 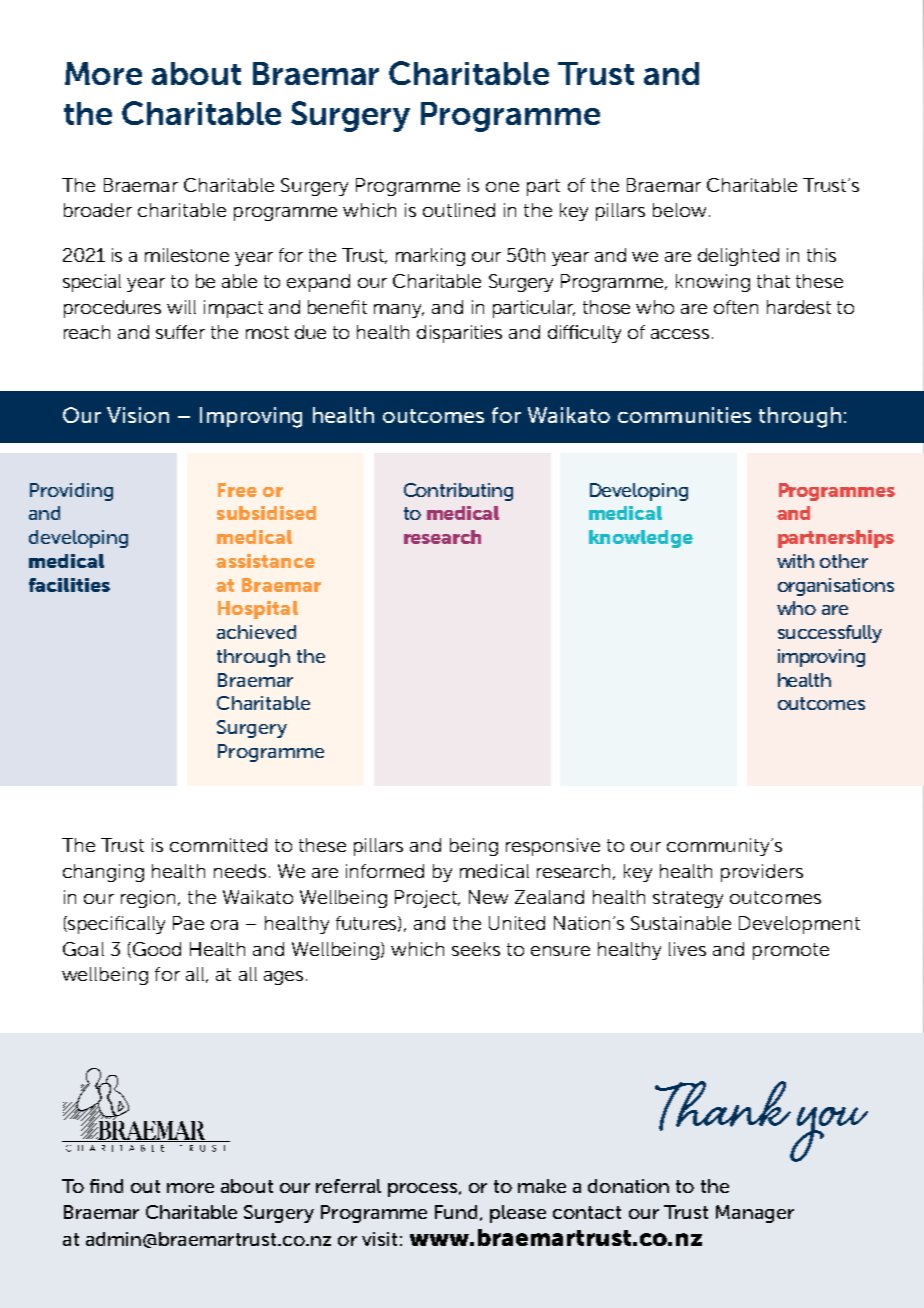 What do you see at coordinates (738, 257) in the screenshot?
I see `delighted` at bounding box center [738, 257].
